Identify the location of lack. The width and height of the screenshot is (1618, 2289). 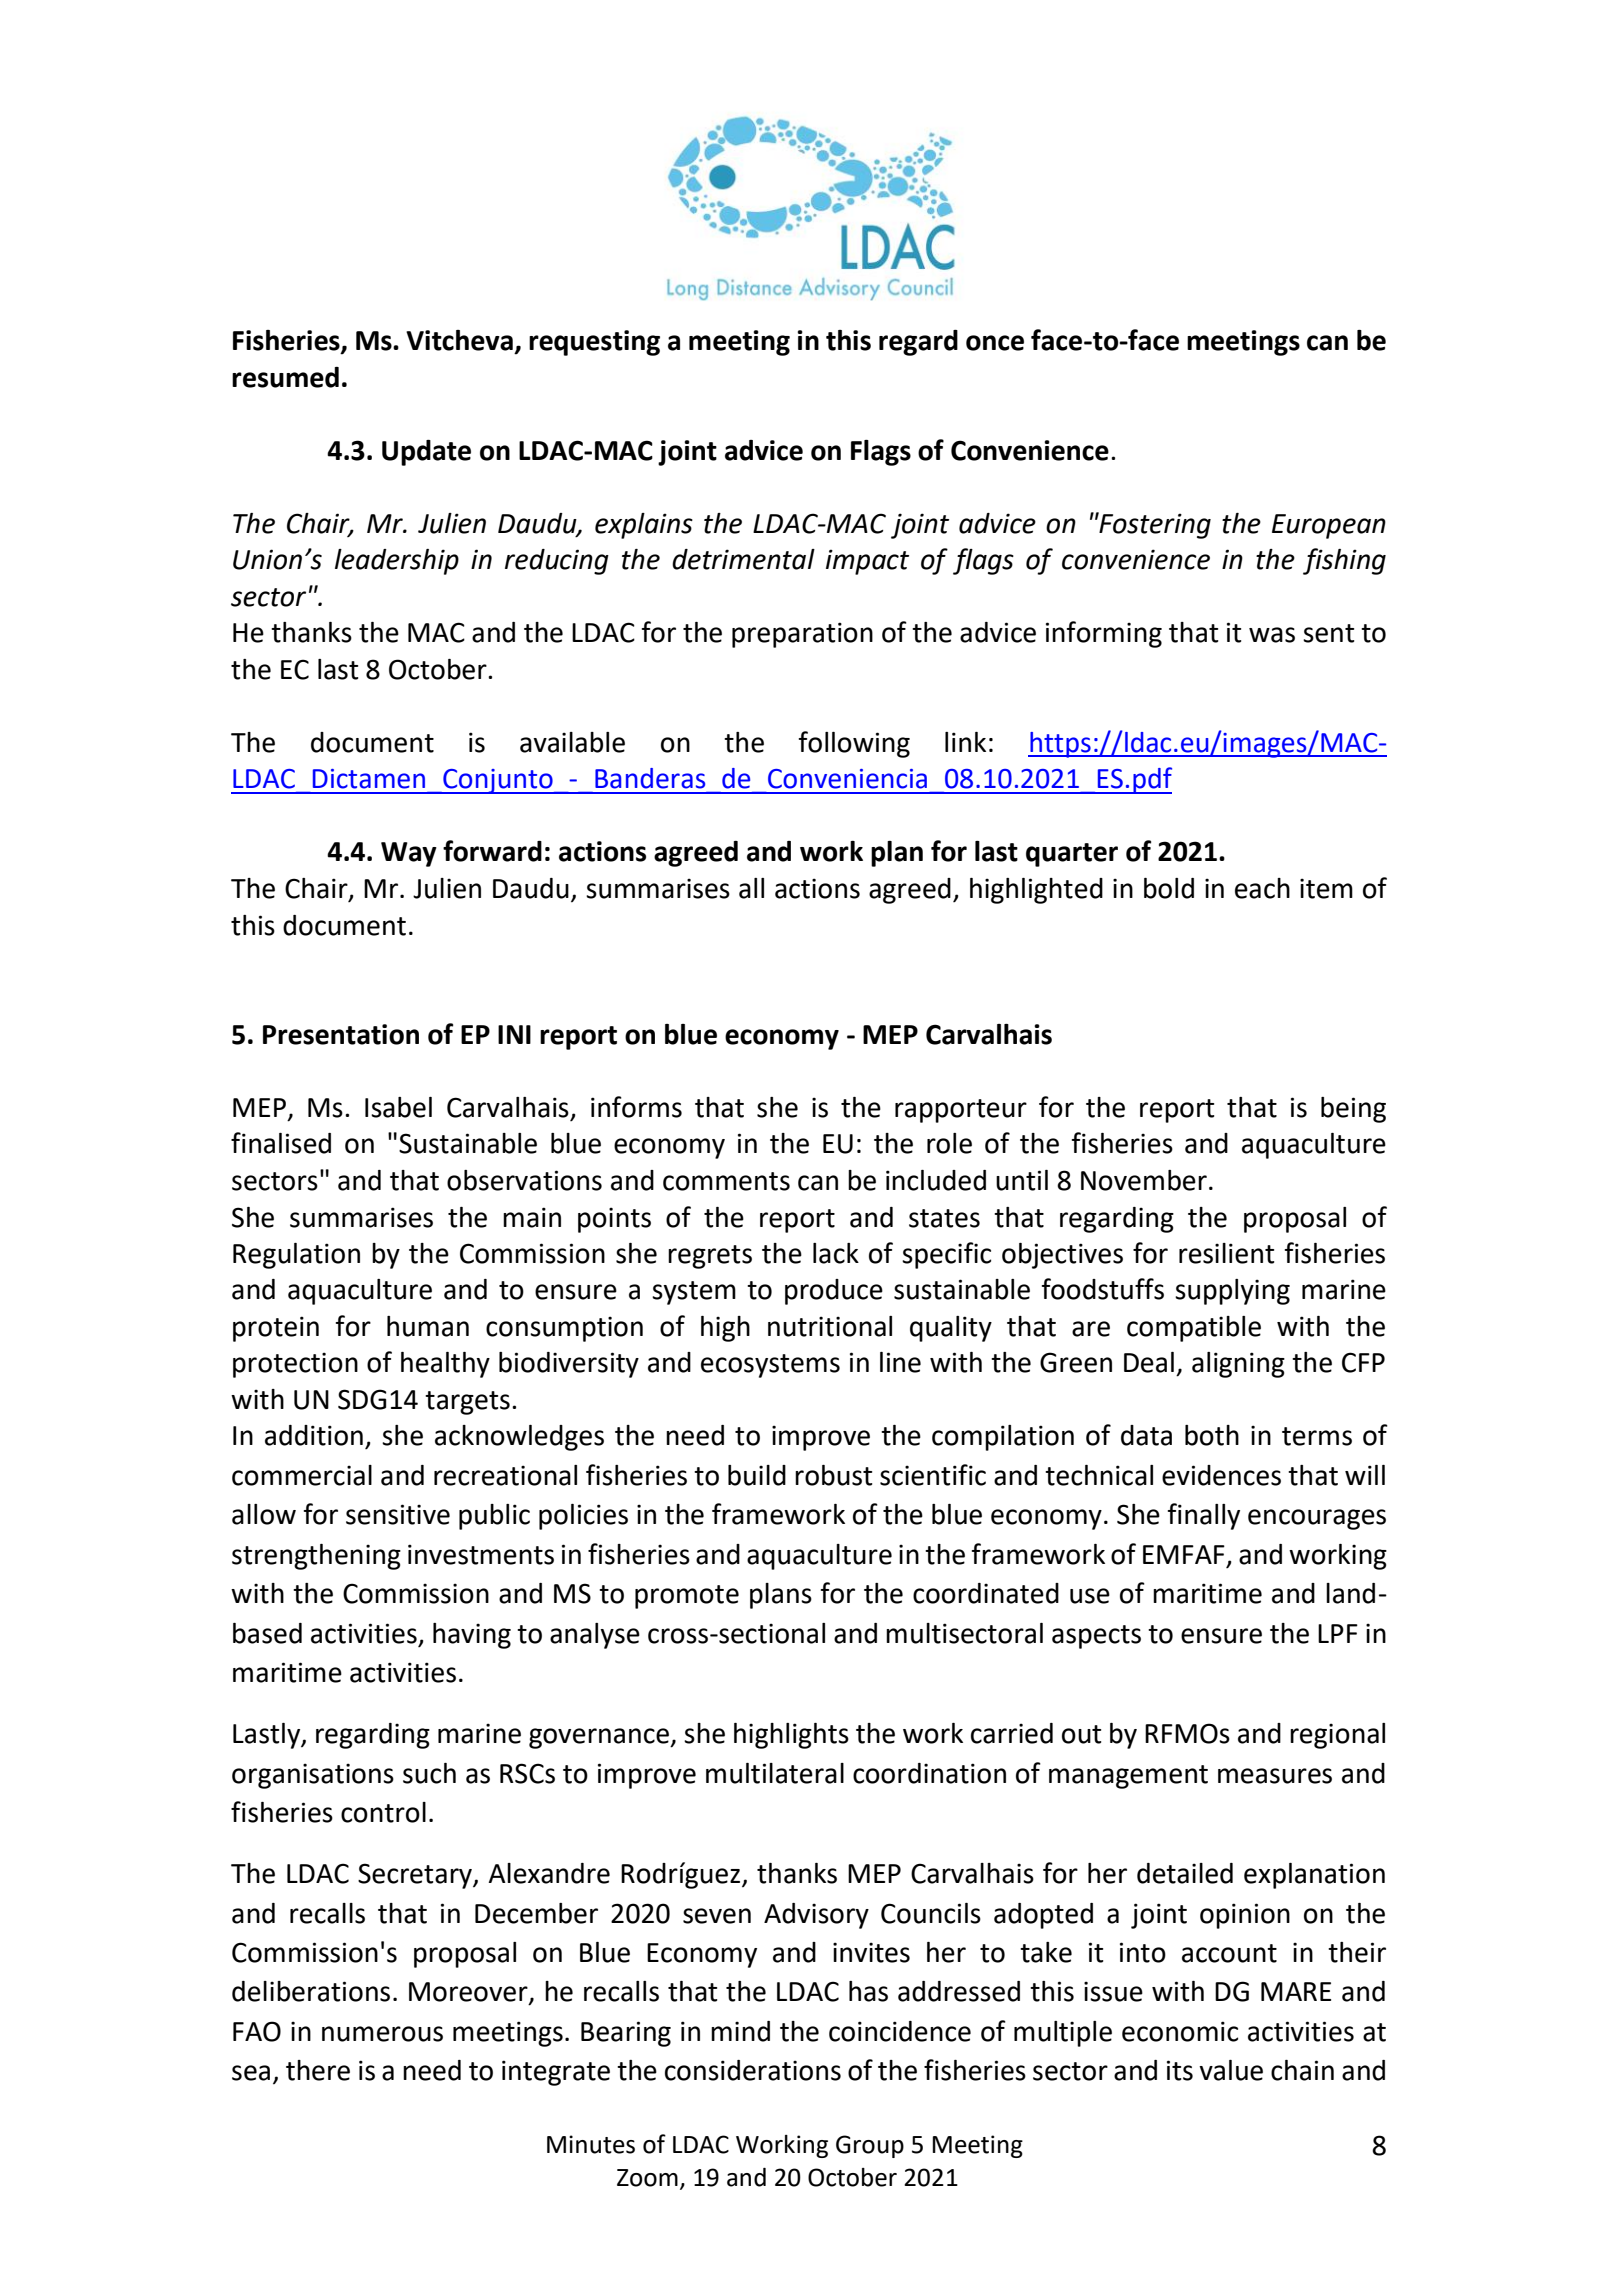
(836, 1253).
